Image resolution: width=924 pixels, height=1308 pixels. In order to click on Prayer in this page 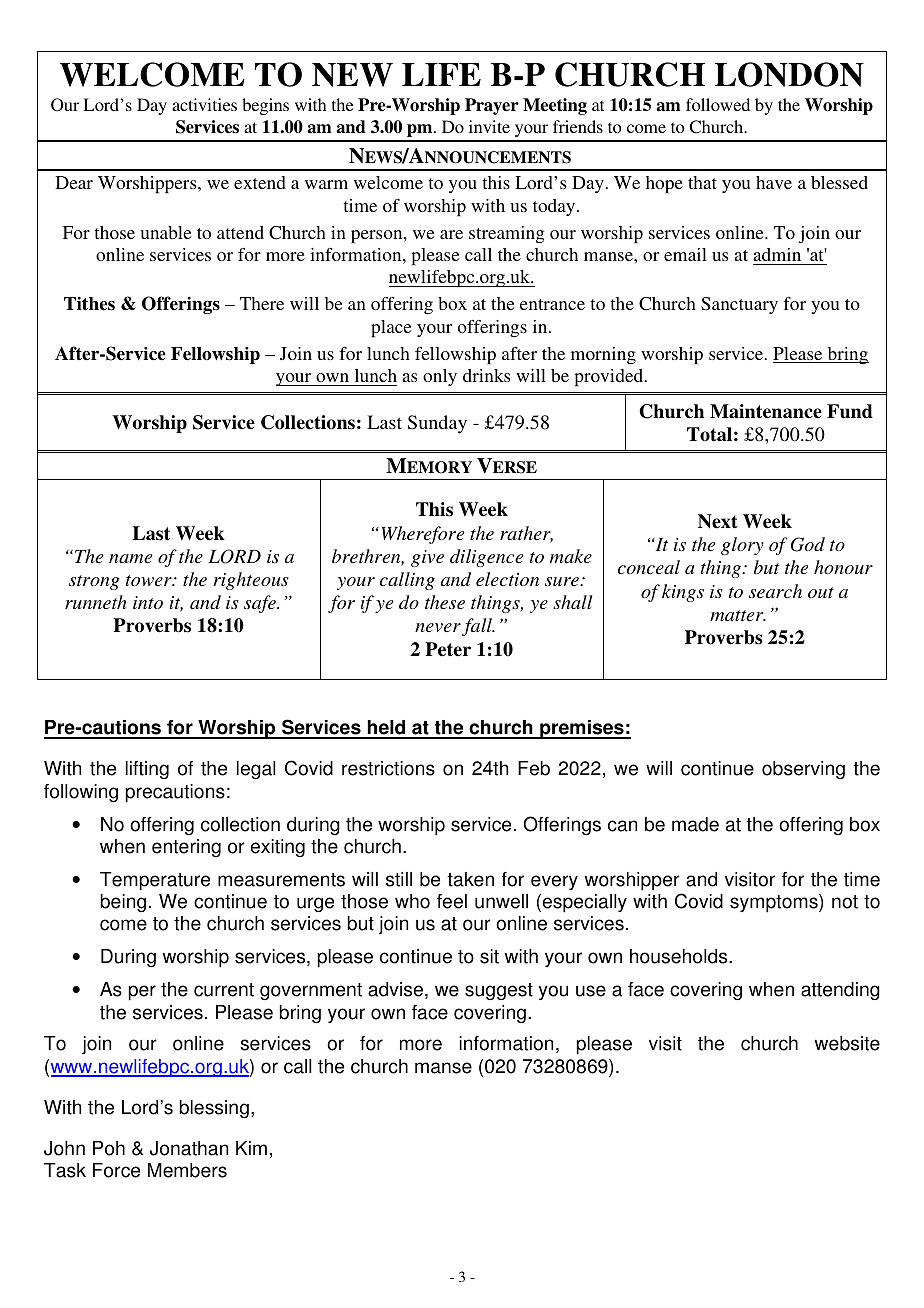, I will do `click(492, 106)`.
